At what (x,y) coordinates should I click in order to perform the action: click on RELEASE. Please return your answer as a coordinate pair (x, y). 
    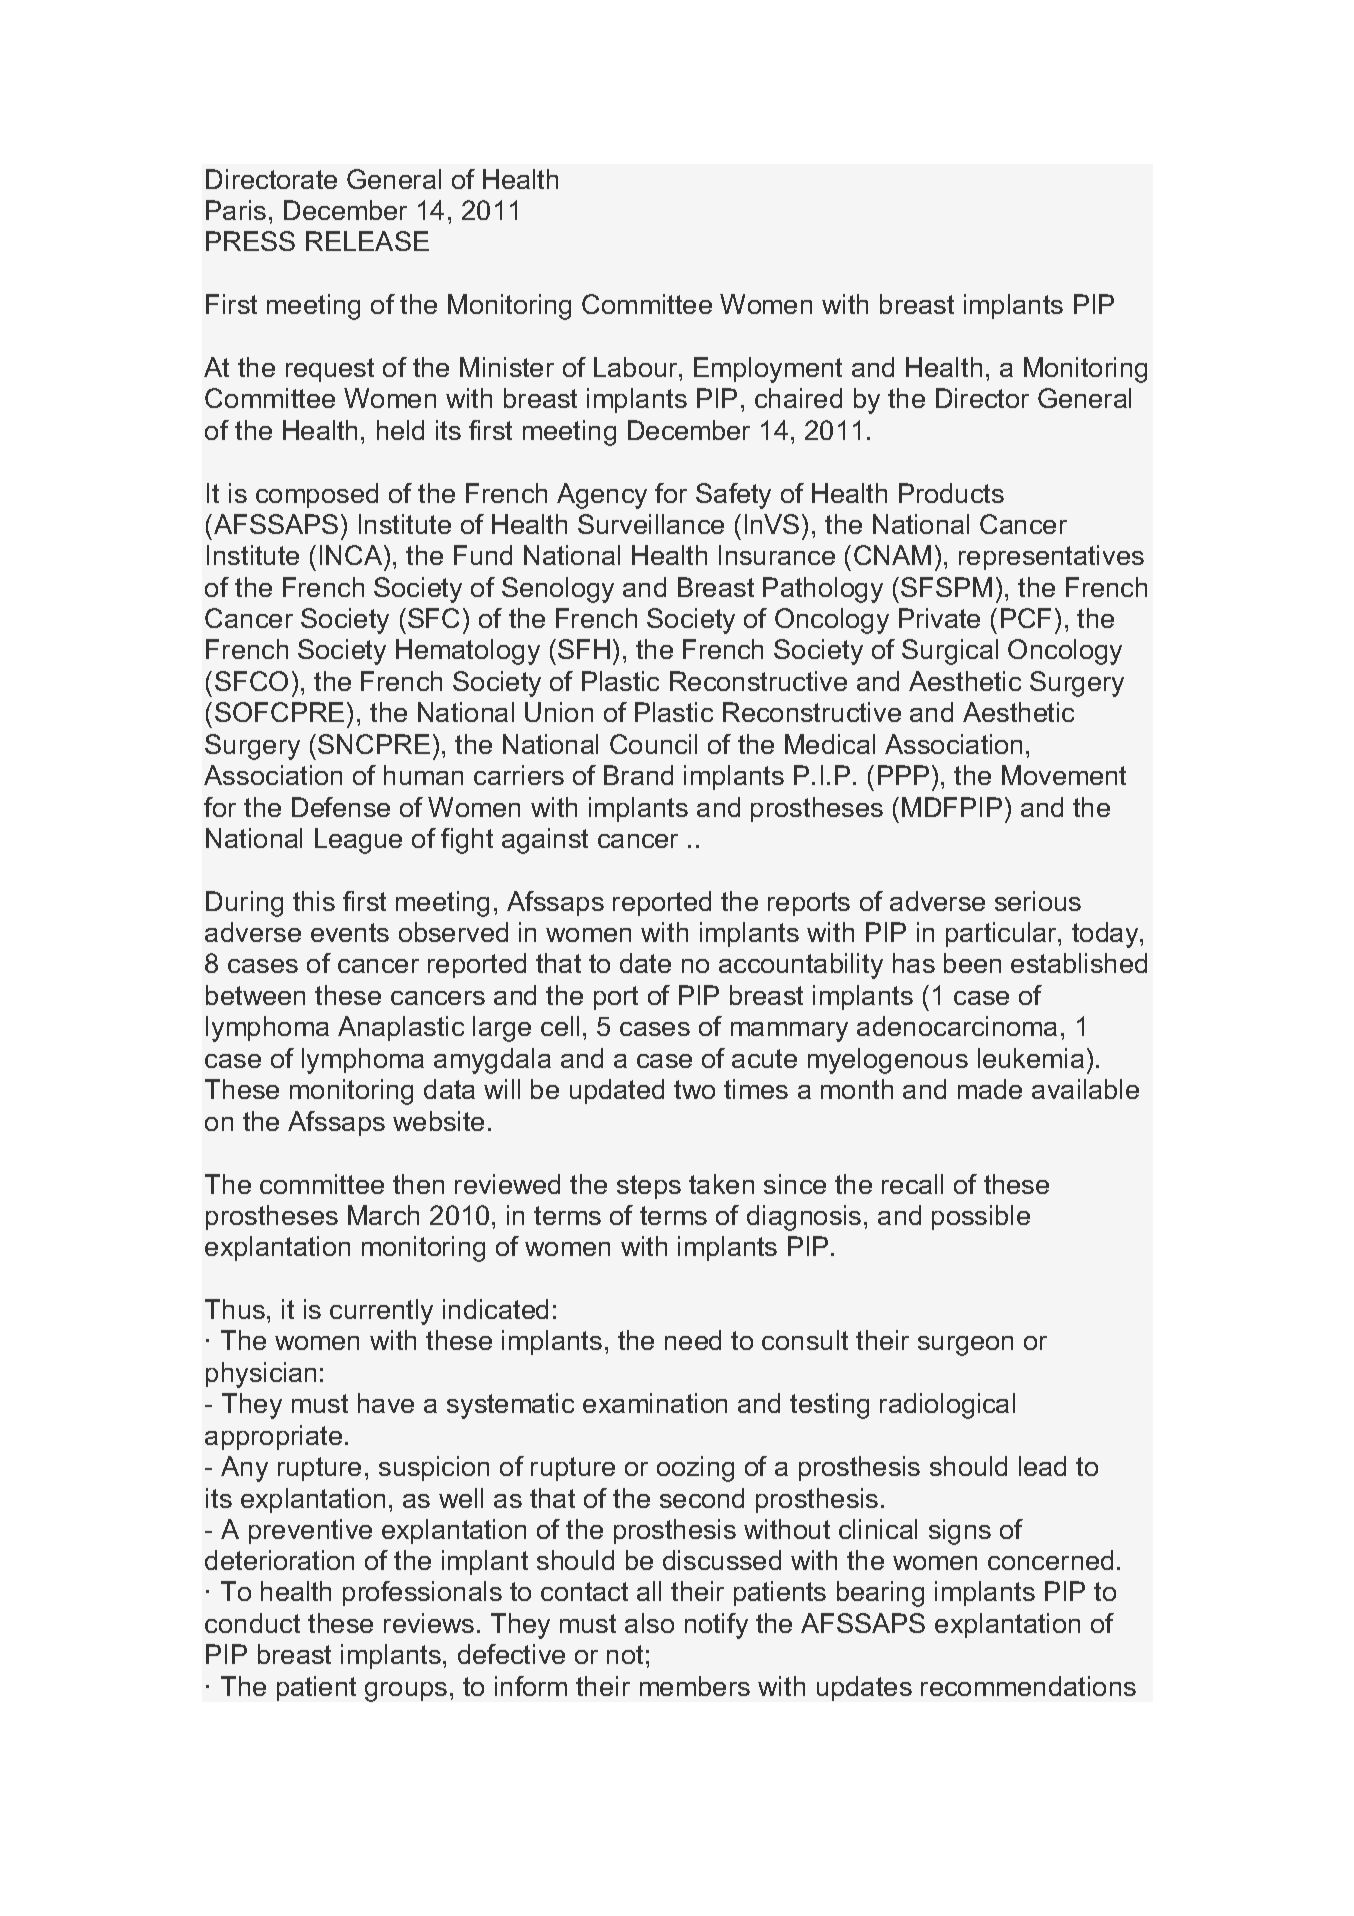
    Looking at the image, I should click on (367, 241).
